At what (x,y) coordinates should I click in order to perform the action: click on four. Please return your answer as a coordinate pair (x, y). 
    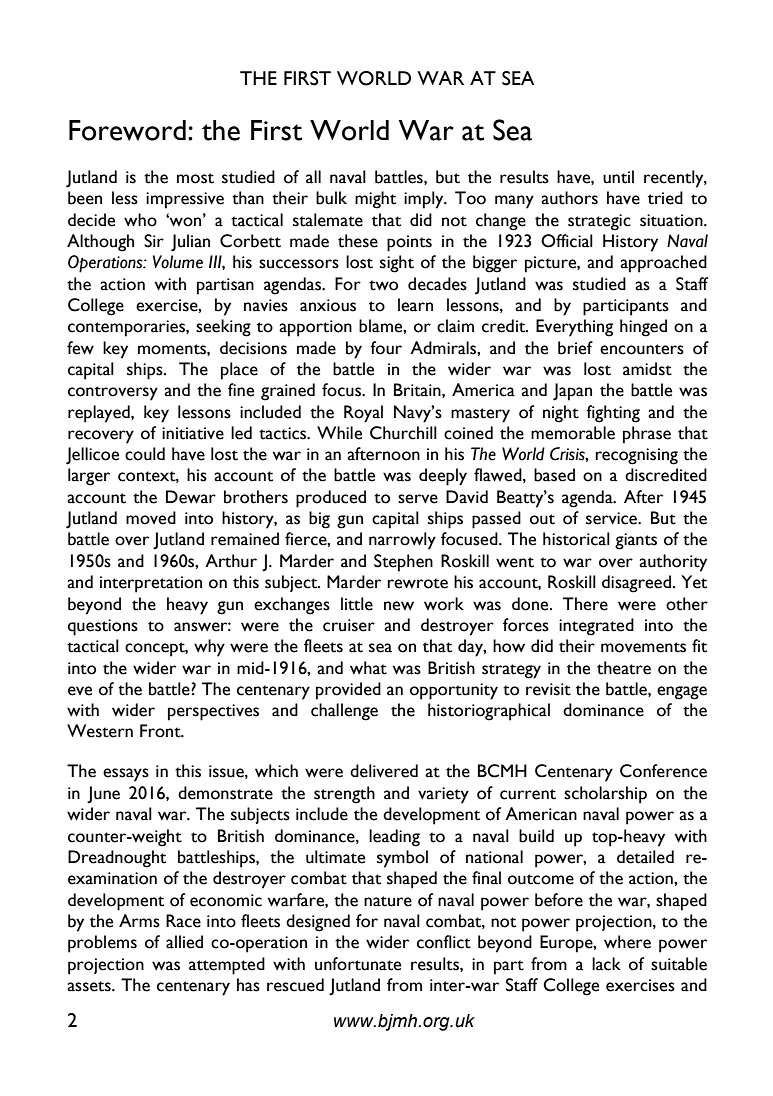
    Looking at the image, I should click on (386, 348).
